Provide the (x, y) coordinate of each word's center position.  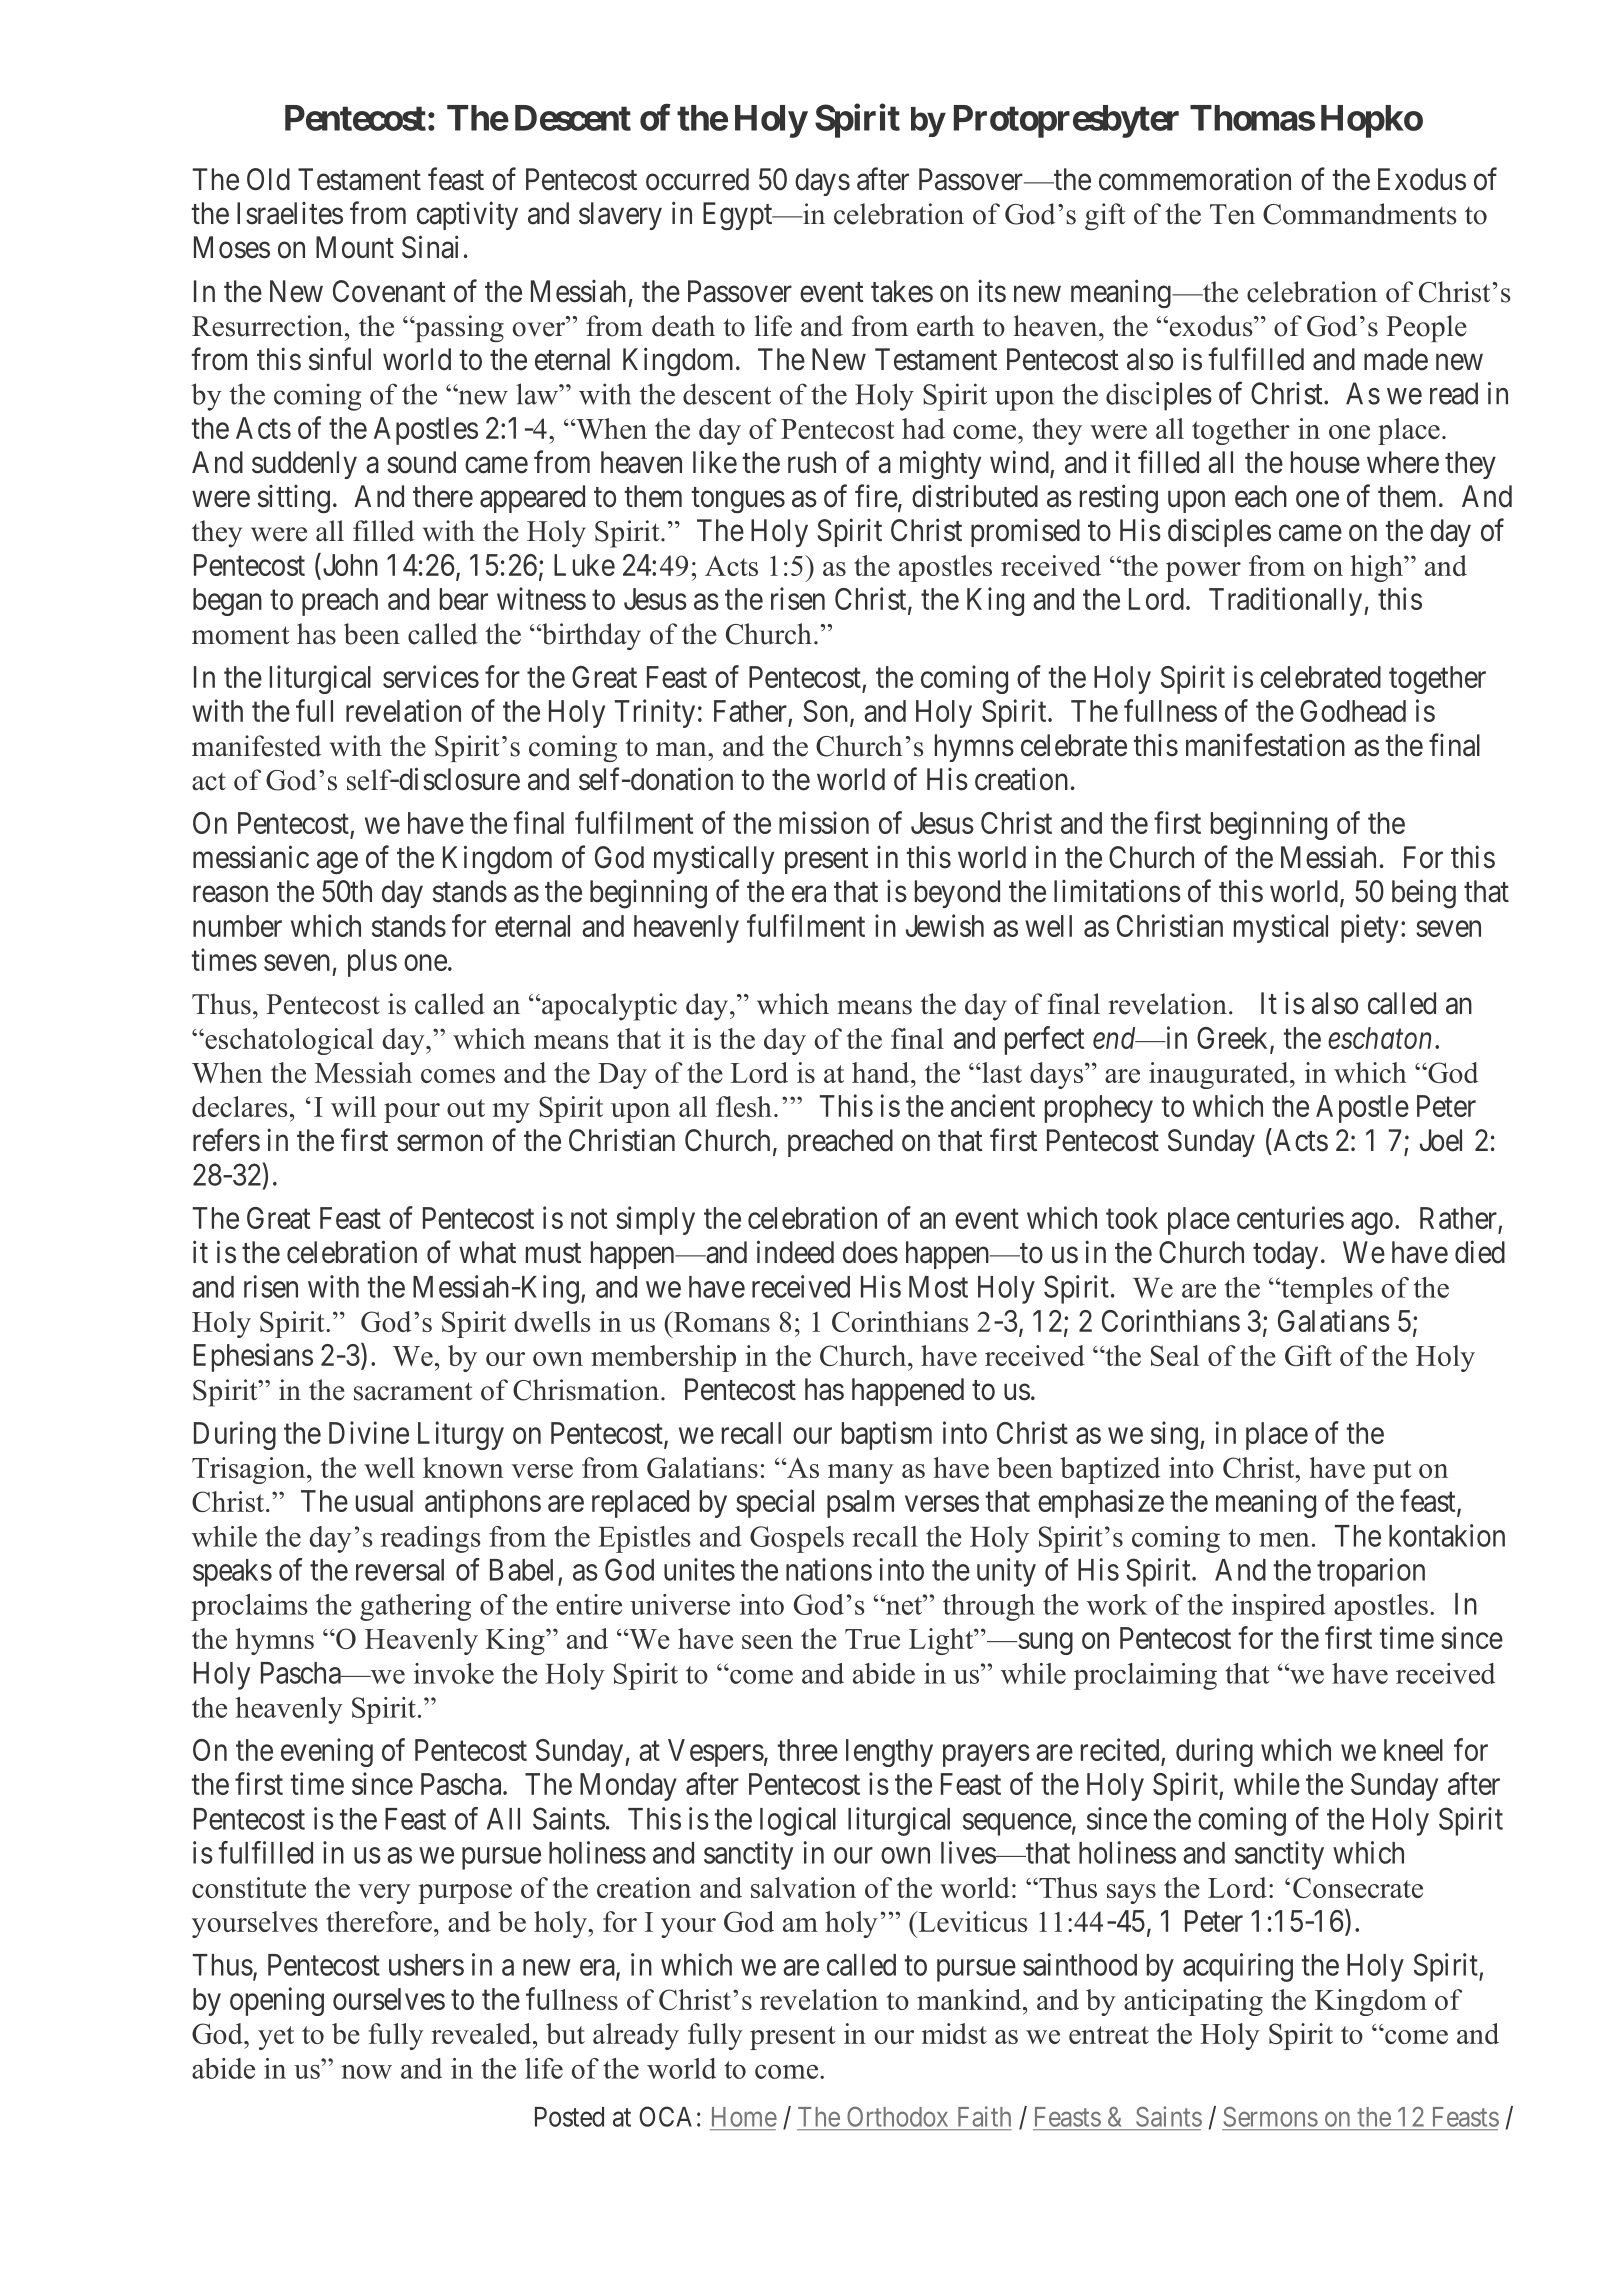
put (1392, 1472)
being (1424, 894)
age (337, 863)
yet (276, 2038)
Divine (369, 1432)
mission (824, 822)
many (861, 1474)
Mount (355, 247)
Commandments (1360, 214)
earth (945, 326)
